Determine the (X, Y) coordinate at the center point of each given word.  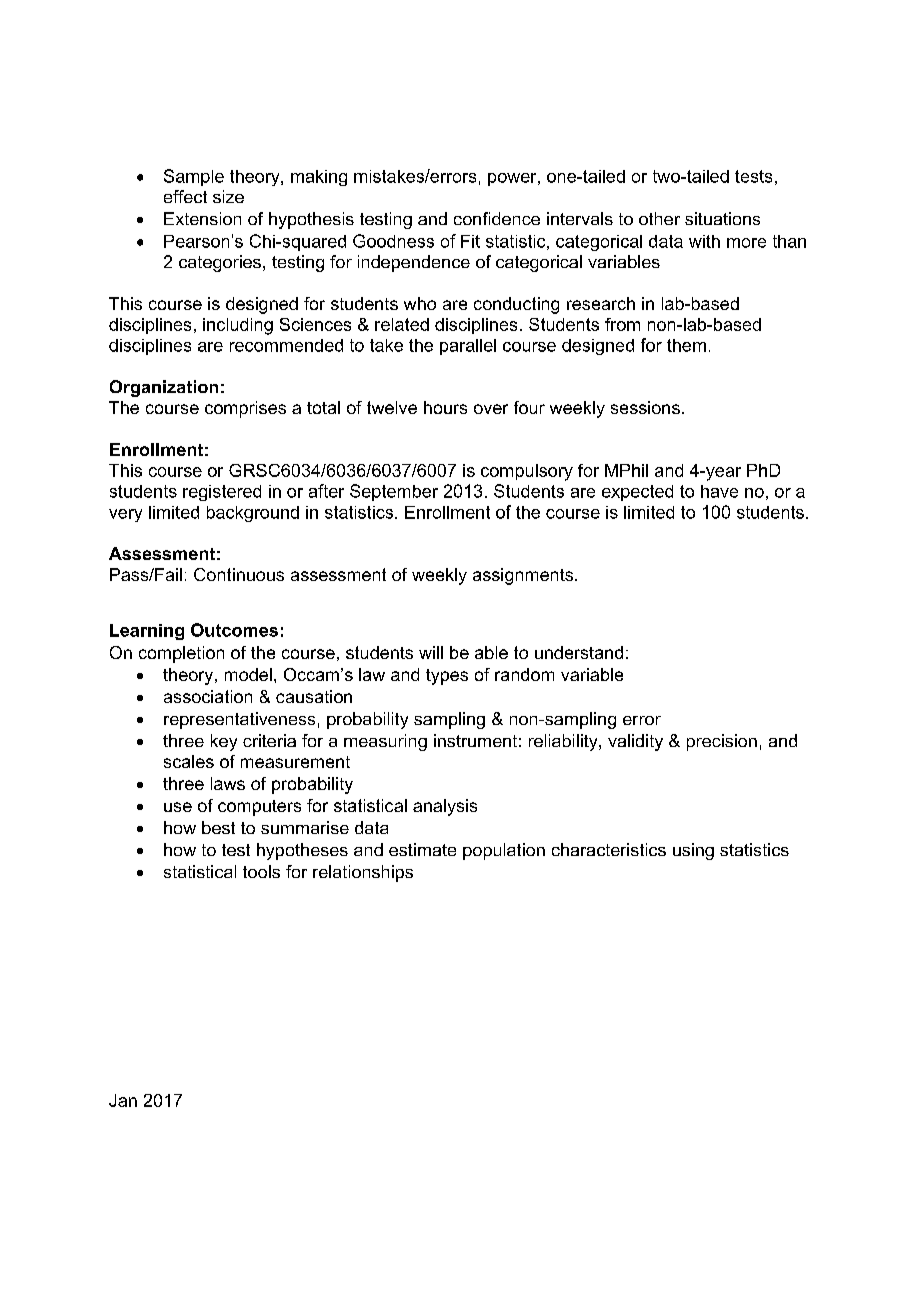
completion (181, 654)
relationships (363, 873)
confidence (497, 218)
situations (722, 218)
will (431, 652)
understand (579, 652)
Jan (123, 1100)
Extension (202, 218)
